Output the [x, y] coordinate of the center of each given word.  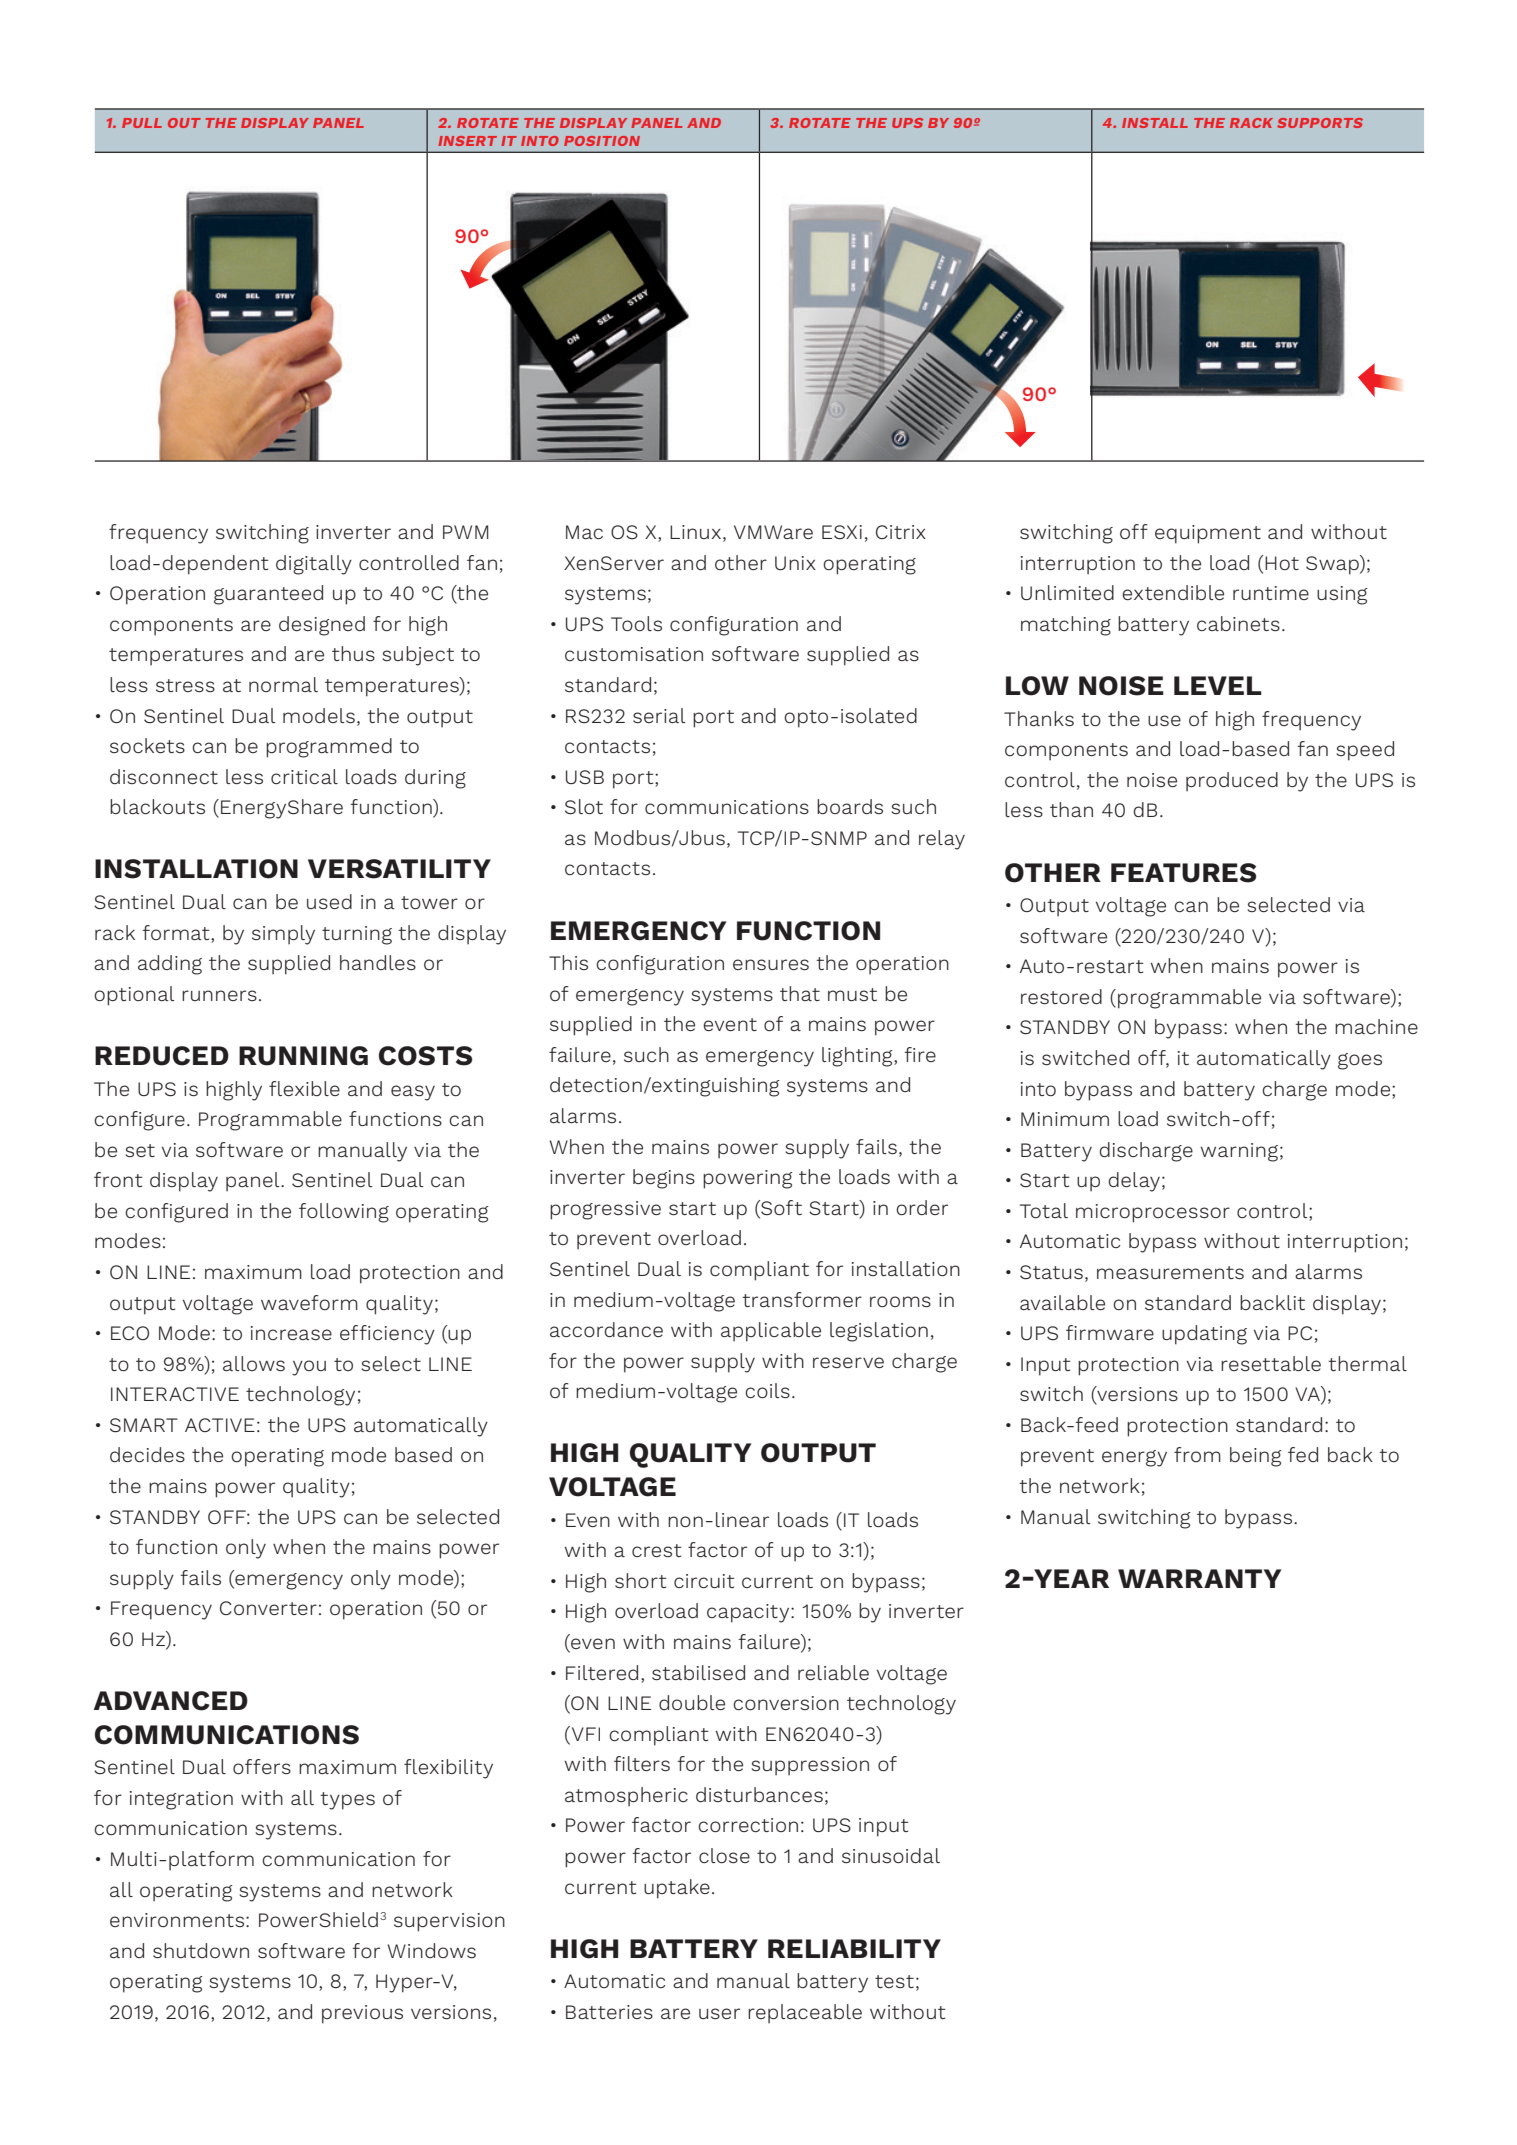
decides [147, 1454]
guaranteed [268, 595]
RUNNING [303, 1056]
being [1256, 1457]
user [719, 2013]
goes [1360, 1061]
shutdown [201, 1950]
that [800, 993]
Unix [795, 563]
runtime [1271, 593]
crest [657, 1550]
